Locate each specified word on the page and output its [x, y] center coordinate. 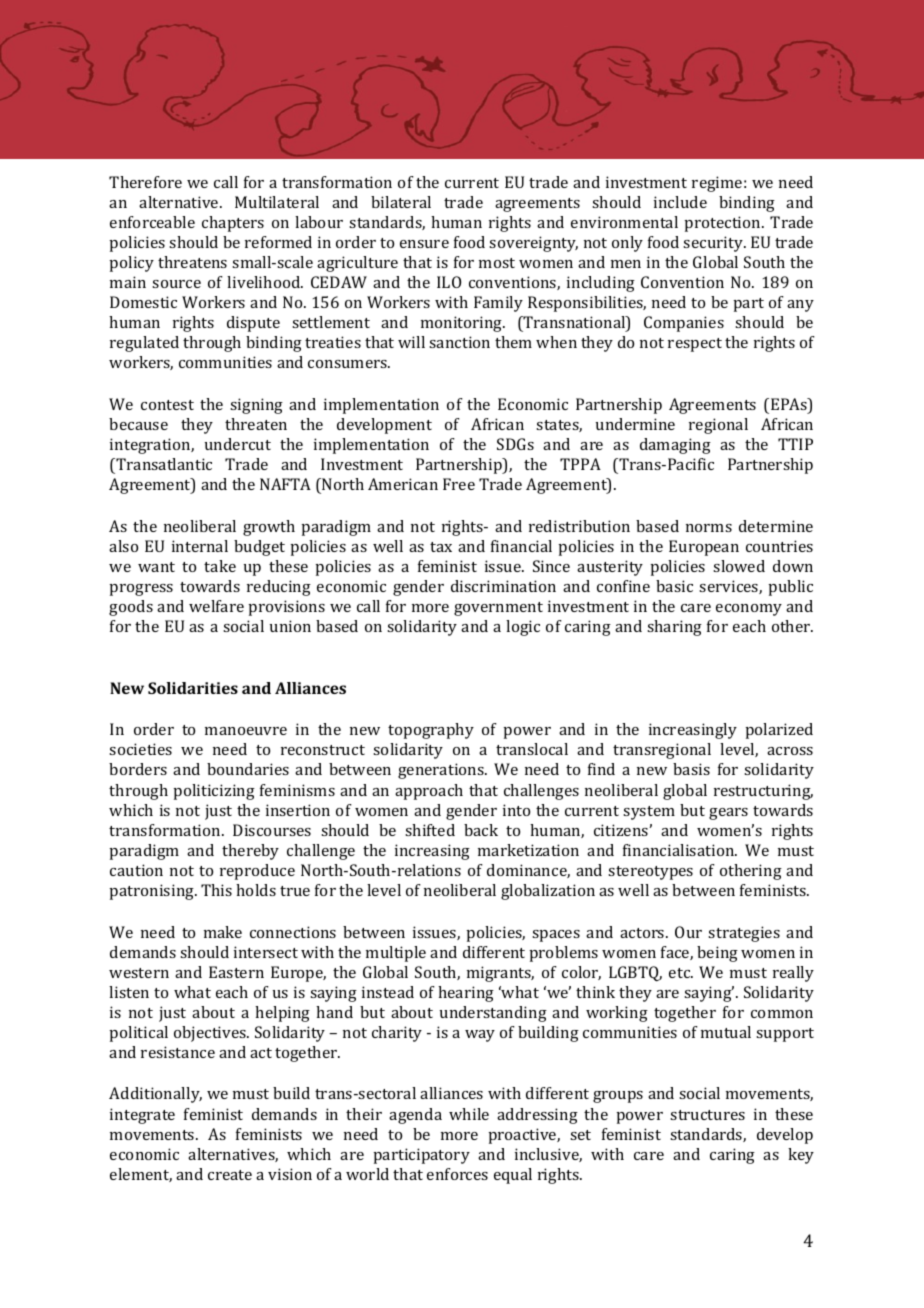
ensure [424, 244]
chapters [233, 224]
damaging [675, 446]
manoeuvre [246, 731]
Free [459, 484]
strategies [744, 934]
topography [431, 731]
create [230, 1175]
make [223, 932]
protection [723, 224]
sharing [674, 628]
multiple [396, 954]
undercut [238, 444]
